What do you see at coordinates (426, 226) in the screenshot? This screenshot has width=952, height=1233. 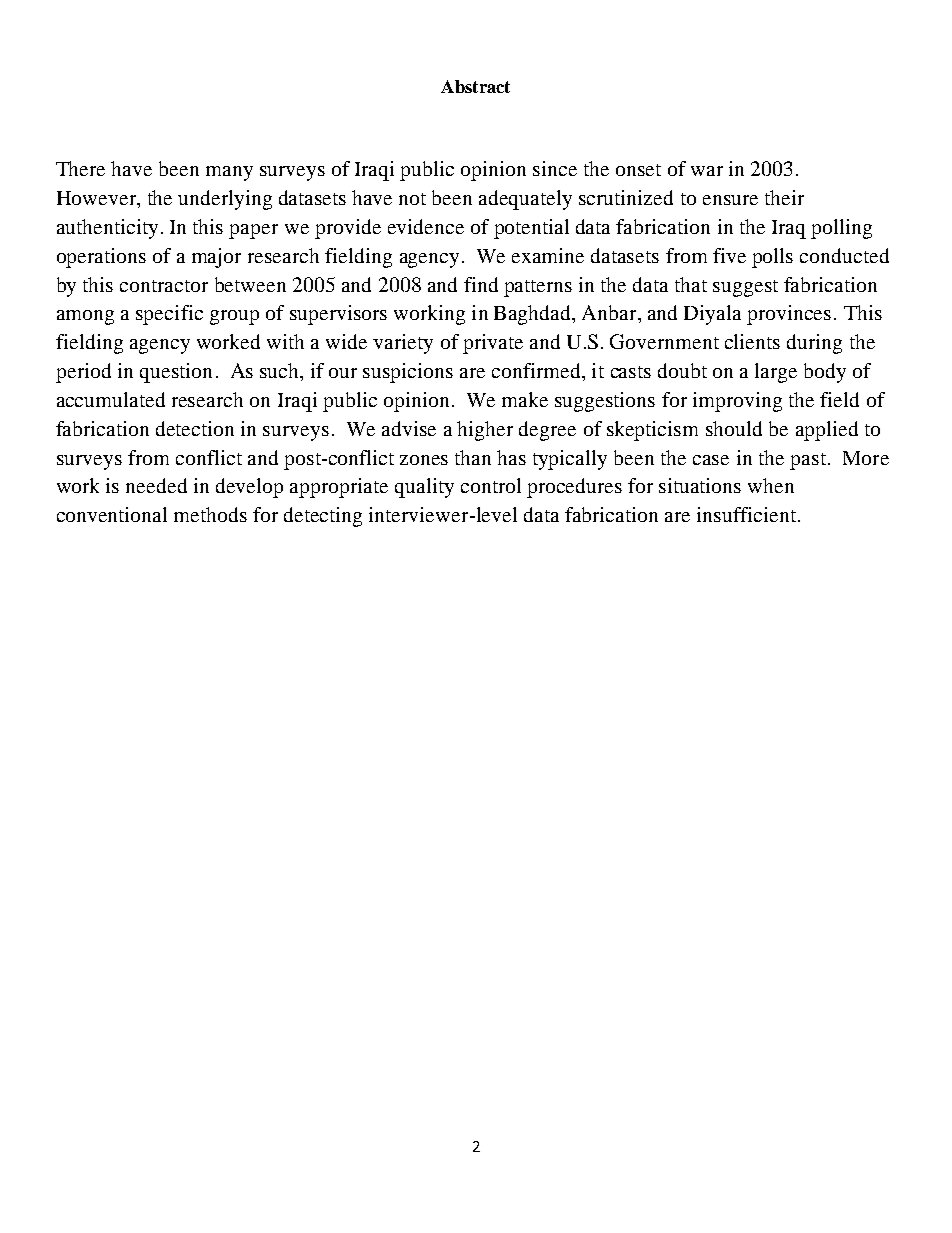 I see `evidence` at bounding box center [426, 226].
